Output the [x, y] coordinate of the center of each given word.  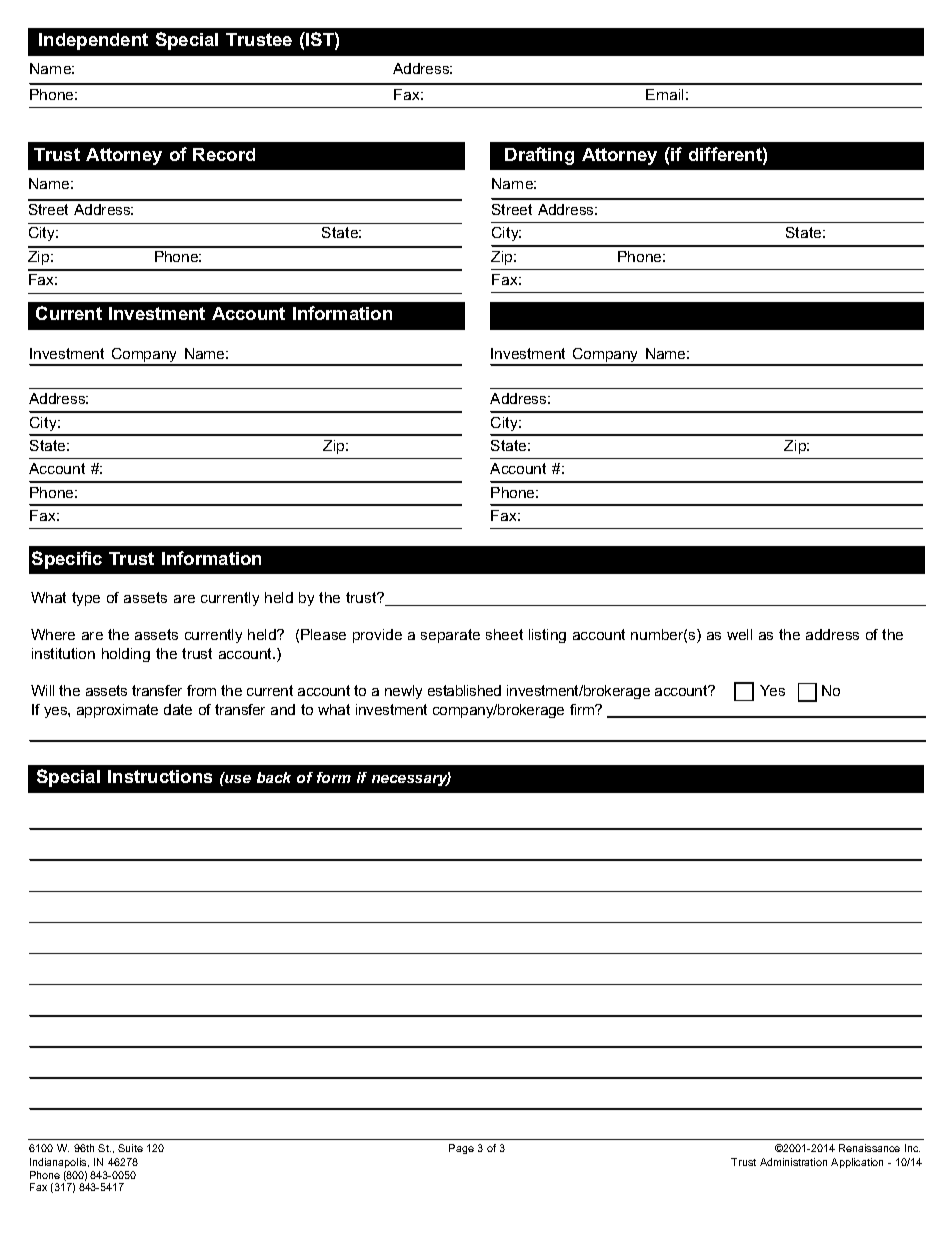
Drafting [539, 156]
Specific [67, 560]
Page [461, 1149]
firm [583, 709]
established [464, 690]
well [739, 634]
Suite [130, 1148]
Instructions [160, 776]
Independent [93, 41]
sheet [504, 634]
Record [224, 154]
